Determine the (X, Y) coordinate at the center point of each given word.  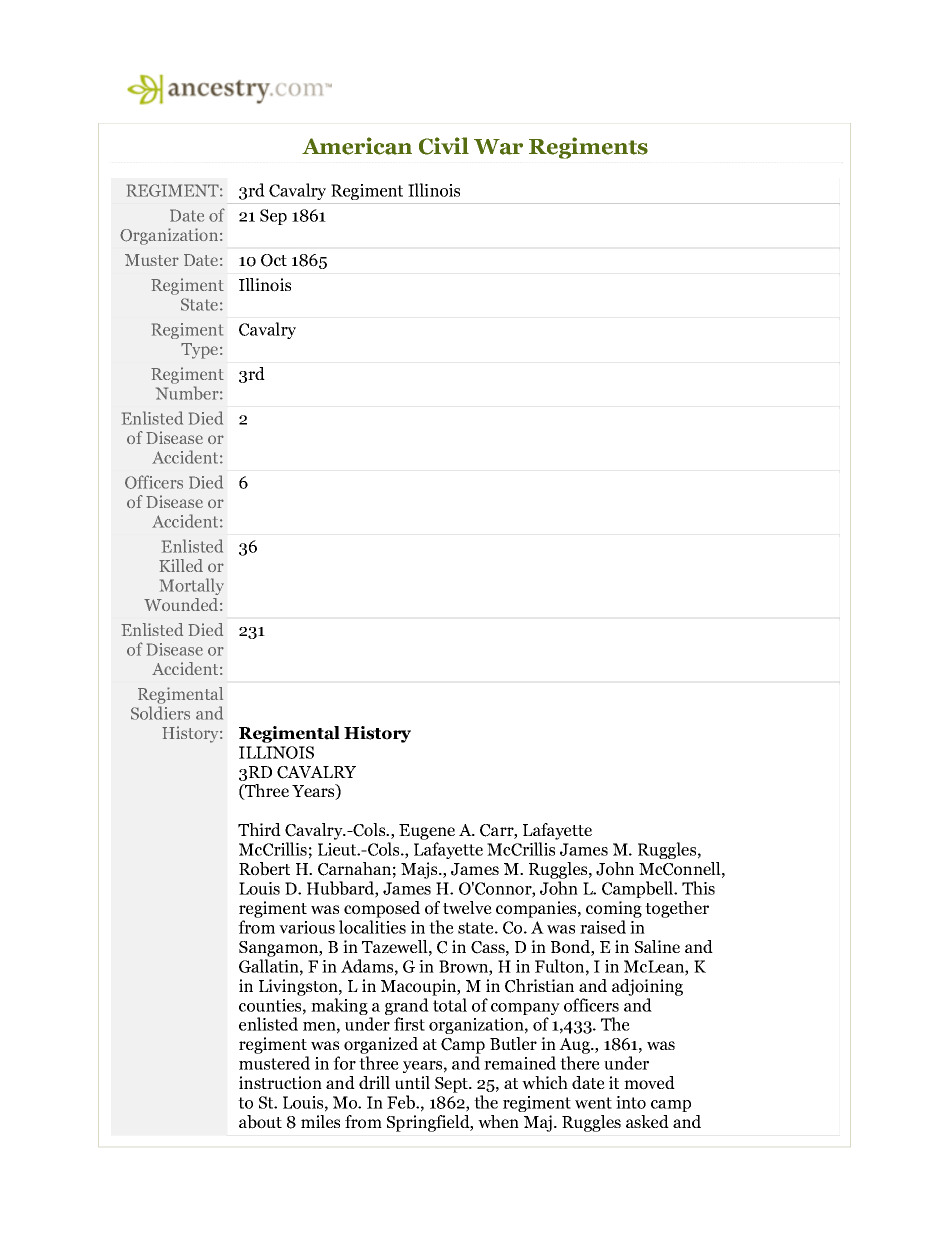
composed (382, 909)
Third (259, 829)
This (698, 888)
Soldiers (160, 713)
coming (614, 909)
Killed (181, 565)
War (498, 147)
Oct (274, 260)
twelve (467, 907)
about (260, 1122)
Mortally (192, 586)
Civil (444, 146)
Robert (264, 869)
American (357, 146)
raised (603, 927)
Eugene (427, 833)
